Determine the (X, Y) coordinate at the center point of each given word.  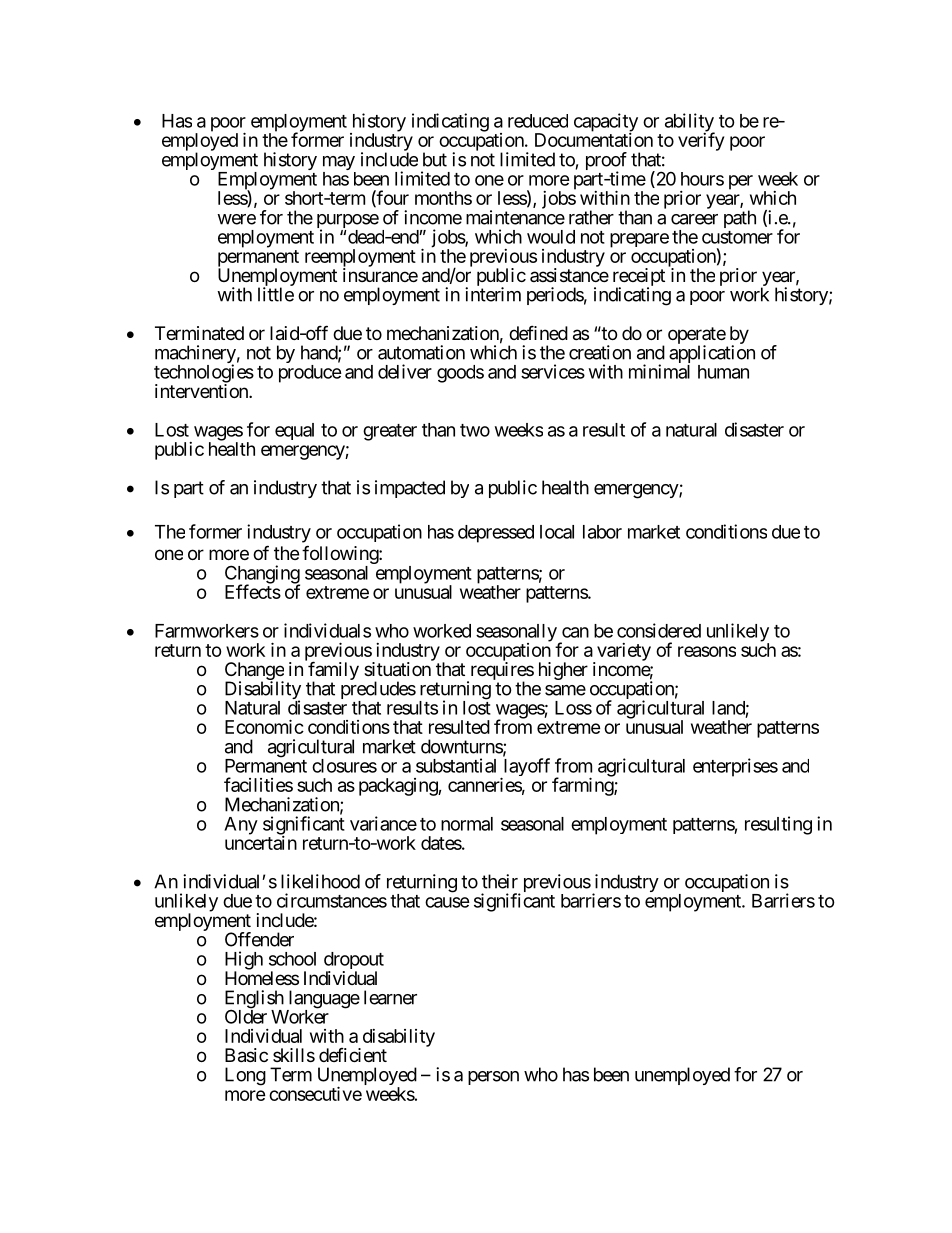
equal (294, 431)
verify (701, 141)
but (435, 159)
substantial (456, 765)
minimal (659, 371)
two (475, 430)
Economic (264, 726)
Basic (246, 1055)
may (339, 164)
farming (583, 786)
